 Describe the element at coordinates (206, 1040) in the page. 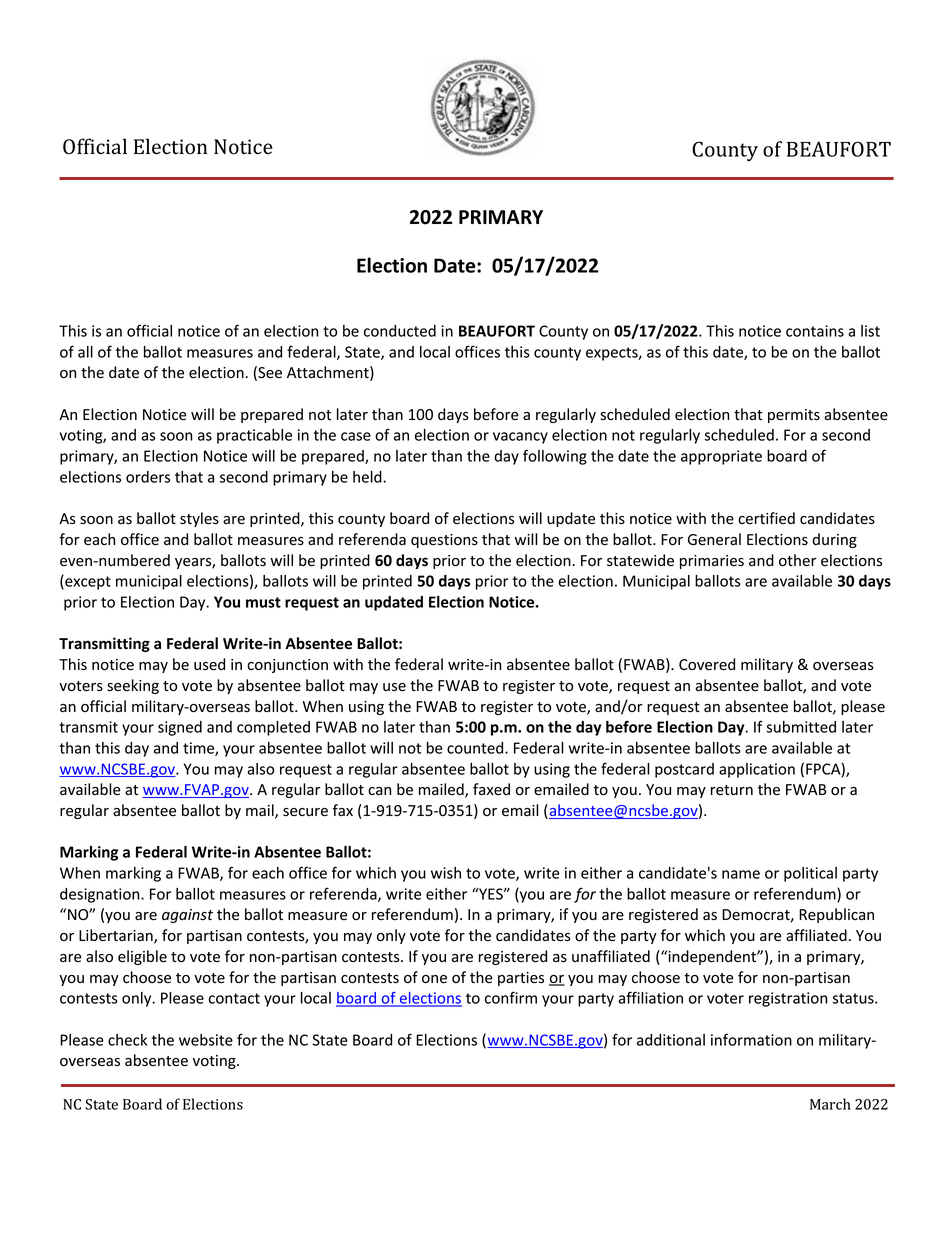

I see `website` at that location.
